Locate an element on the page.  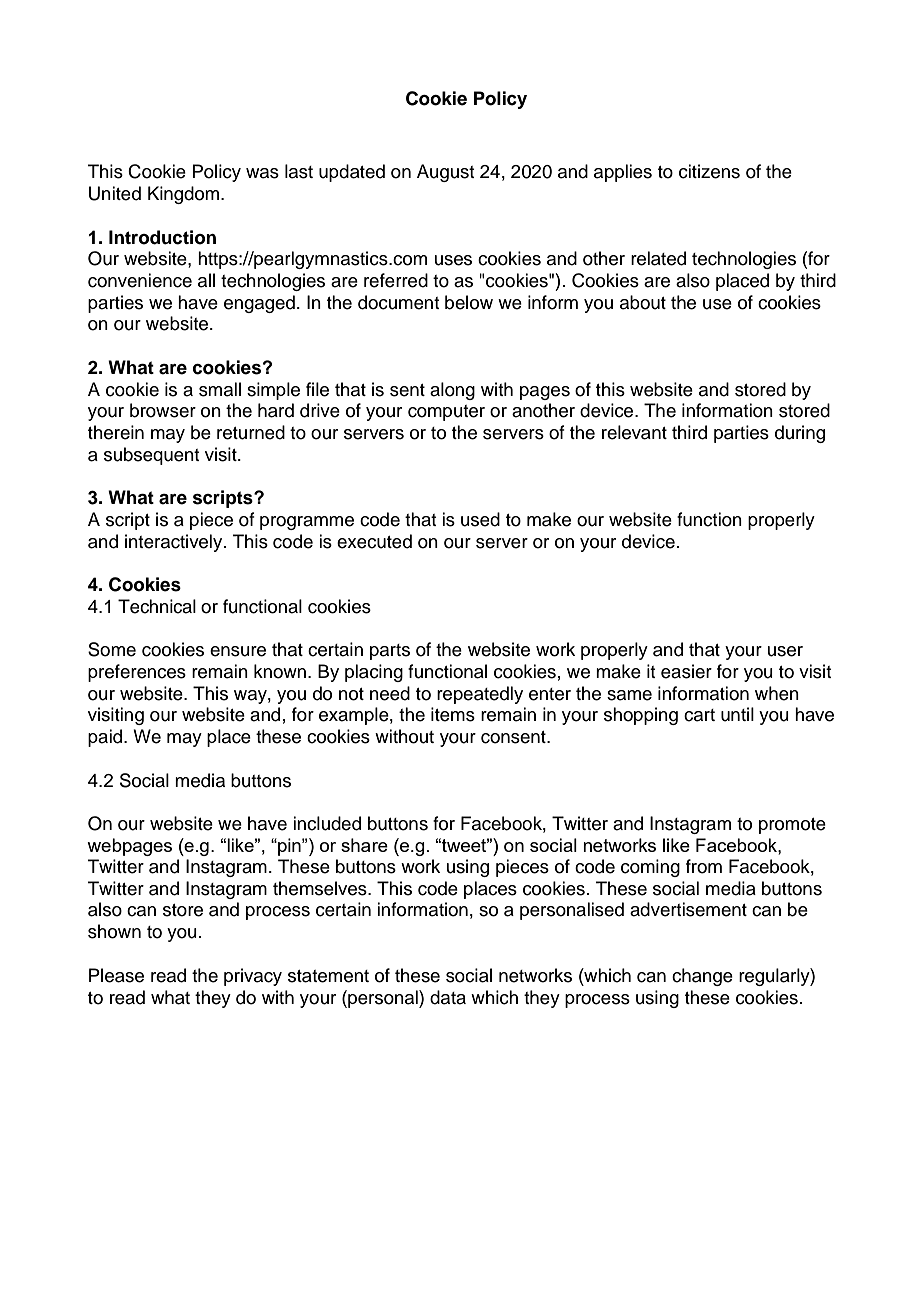
along is located at coordinates (452, 391).
